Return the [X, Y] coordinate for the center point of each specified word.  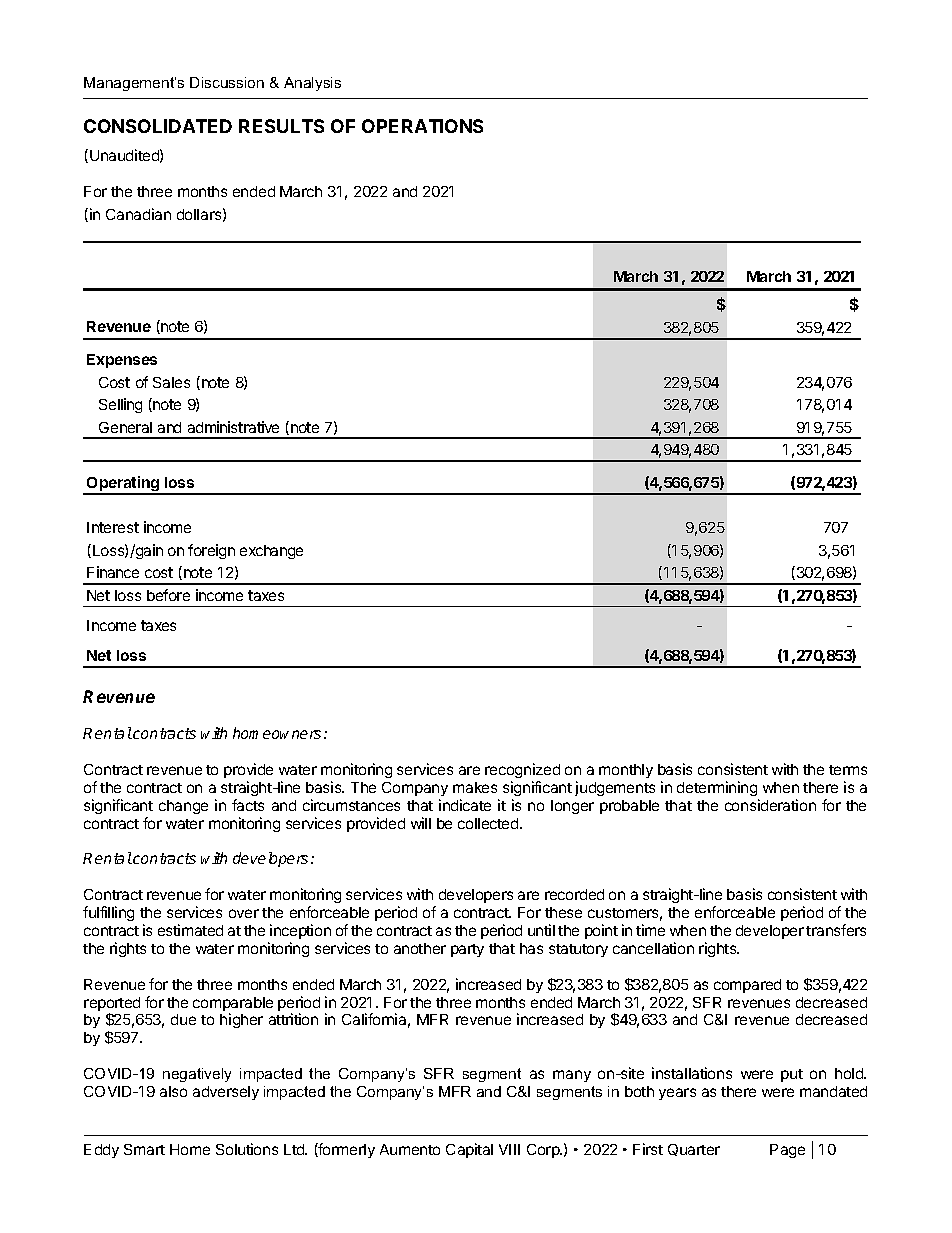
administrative [233, 427]
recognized [522, 770]
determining [717, 788]
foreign [211, 551]
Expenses [122, 361]
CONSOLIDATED [158, 126]
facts [248, 805]
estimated [190, 930]
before [168, 595]
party [467, 950]
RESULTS [281, 126]
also [173, 1091]
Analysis [312, 84]
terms [848, 770]
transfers [836, 930]
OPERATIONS [422, 126]
